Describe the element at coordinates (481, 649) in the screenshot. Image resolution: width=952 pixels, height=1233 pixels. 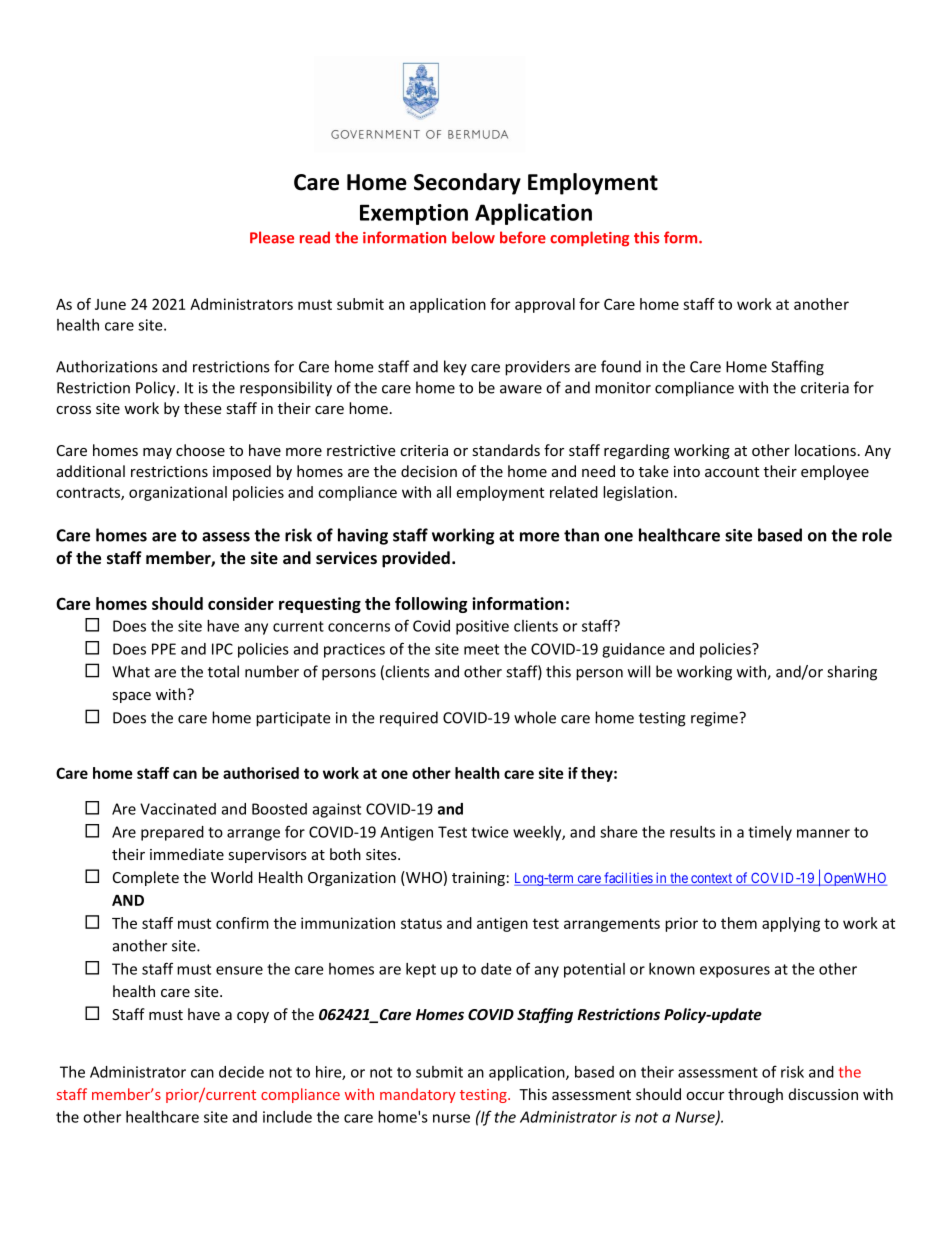
I see `meet` at that location.
